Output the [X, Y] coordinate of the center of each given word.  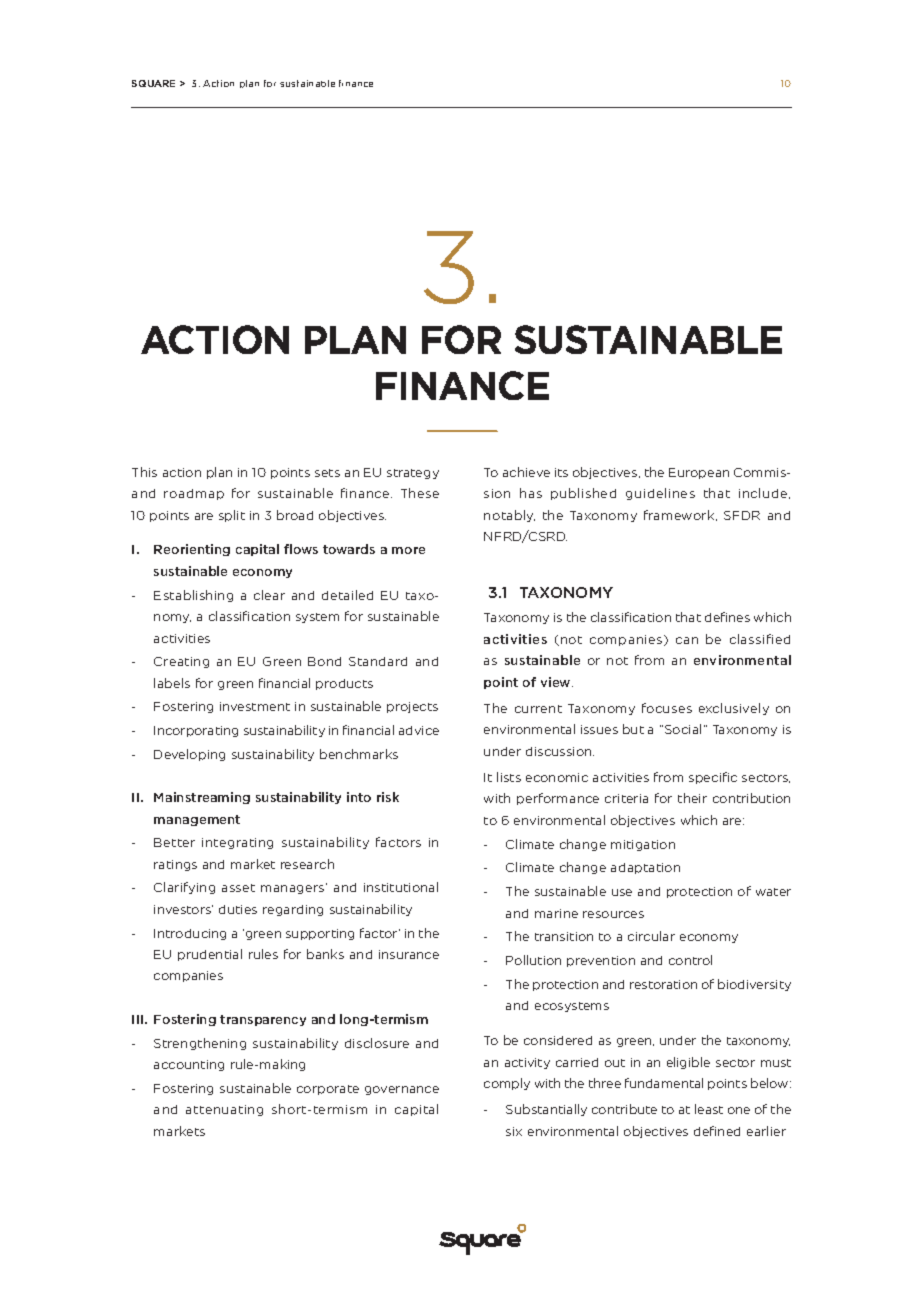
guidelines [660, 494]
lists [509, 777]
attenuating [224, 1110]
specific [713, 778]
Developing [189, 755]
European [699, 473]
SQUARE [153, 83]
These [420, 493]
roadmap [194, 494]
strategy [413, 474]
